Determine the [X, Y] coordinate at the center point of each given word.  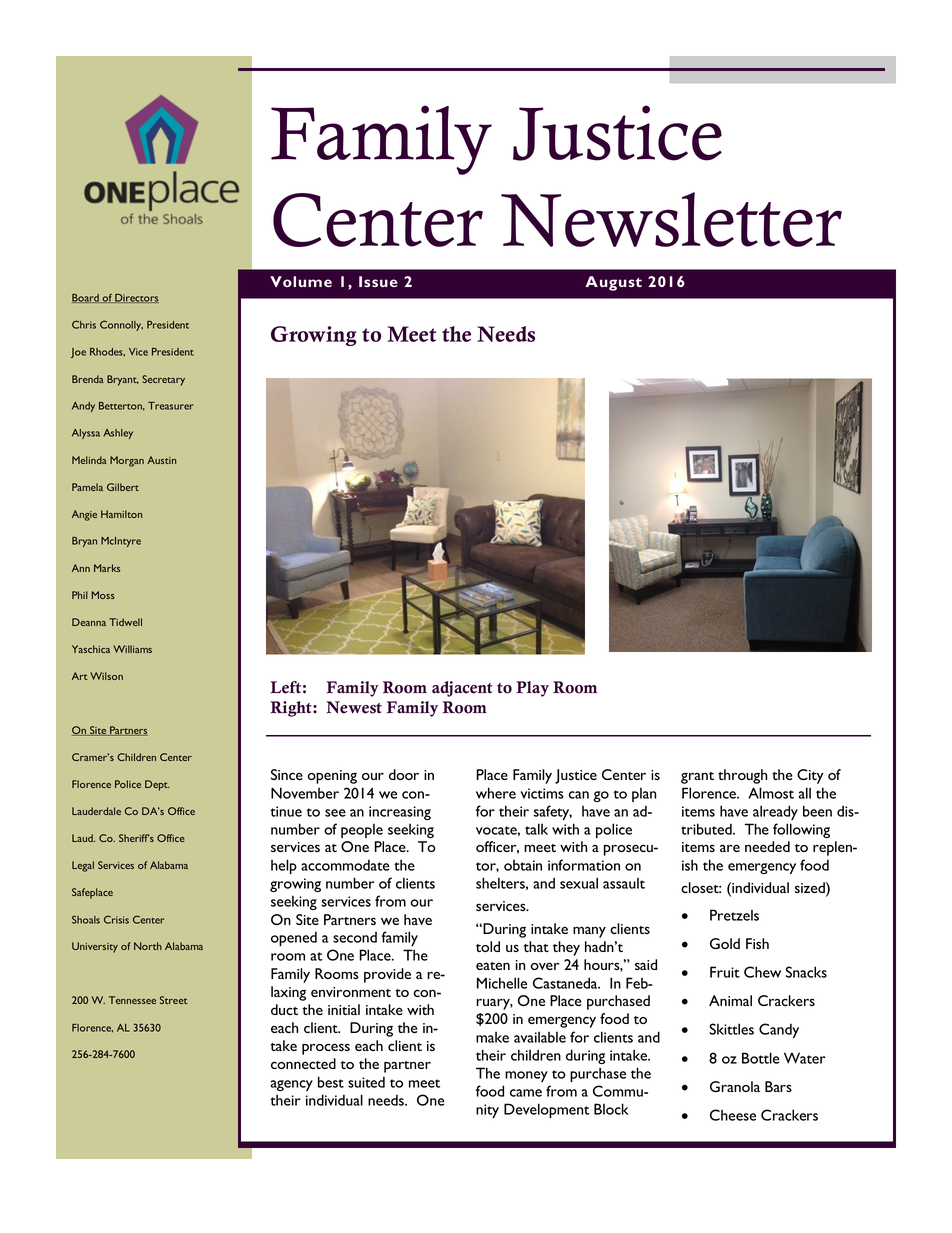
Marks [107, 568]
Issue [378, 281]
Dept [157, 785]
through [742, 776]
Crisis [116, 919]
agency [292, 1085]
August [613, 283]
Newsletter [671, 219]
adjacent [462, 689]
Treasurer [171, 406]
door [404, 774]
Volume [301, 281]
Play [532, 689]
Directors [136, 298]
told [488, 946]
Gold [725, 943]
